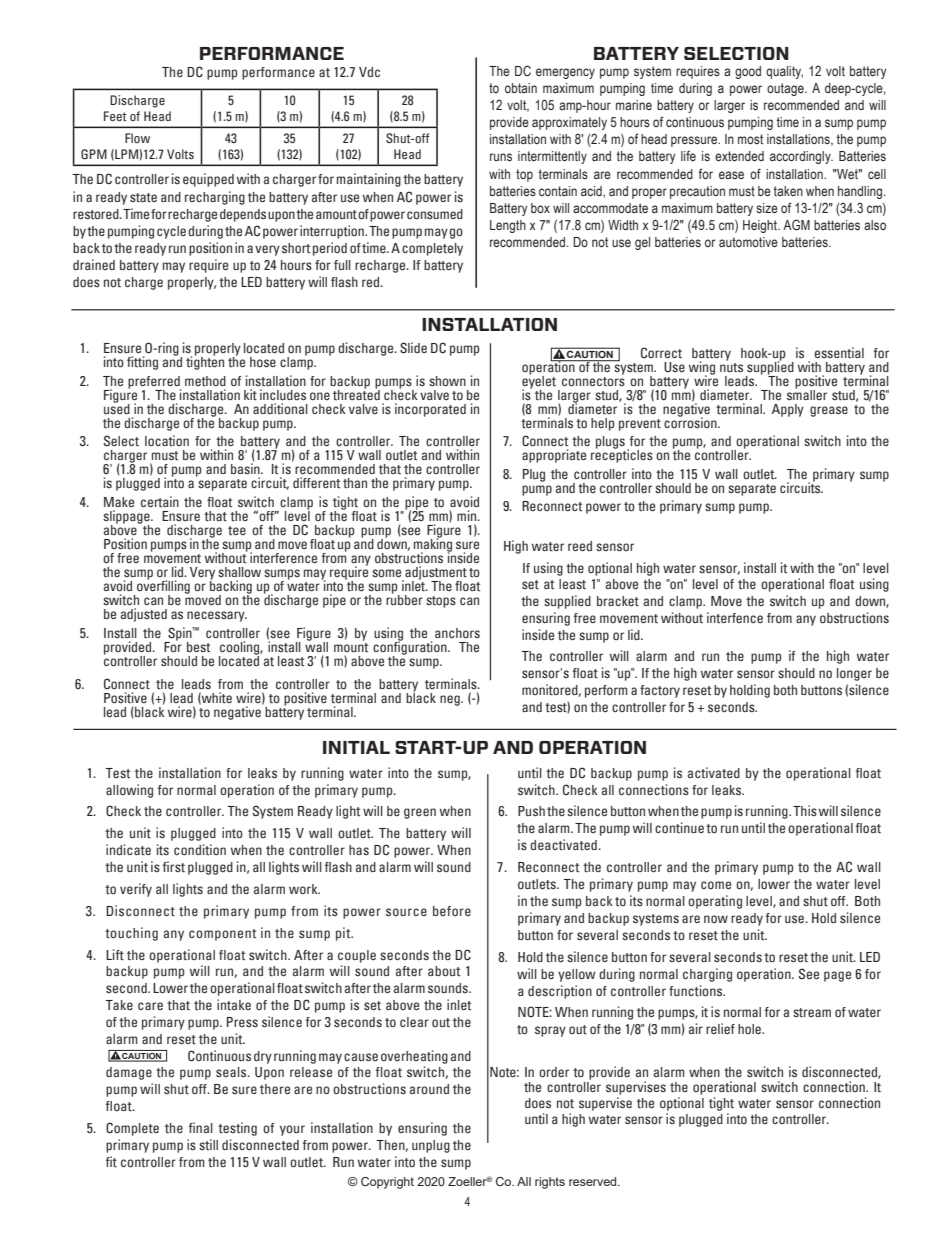 This page has height=1233, width=952. Describe the element at coordinates (521, 88) in the page. I see `obtain` at that location.
